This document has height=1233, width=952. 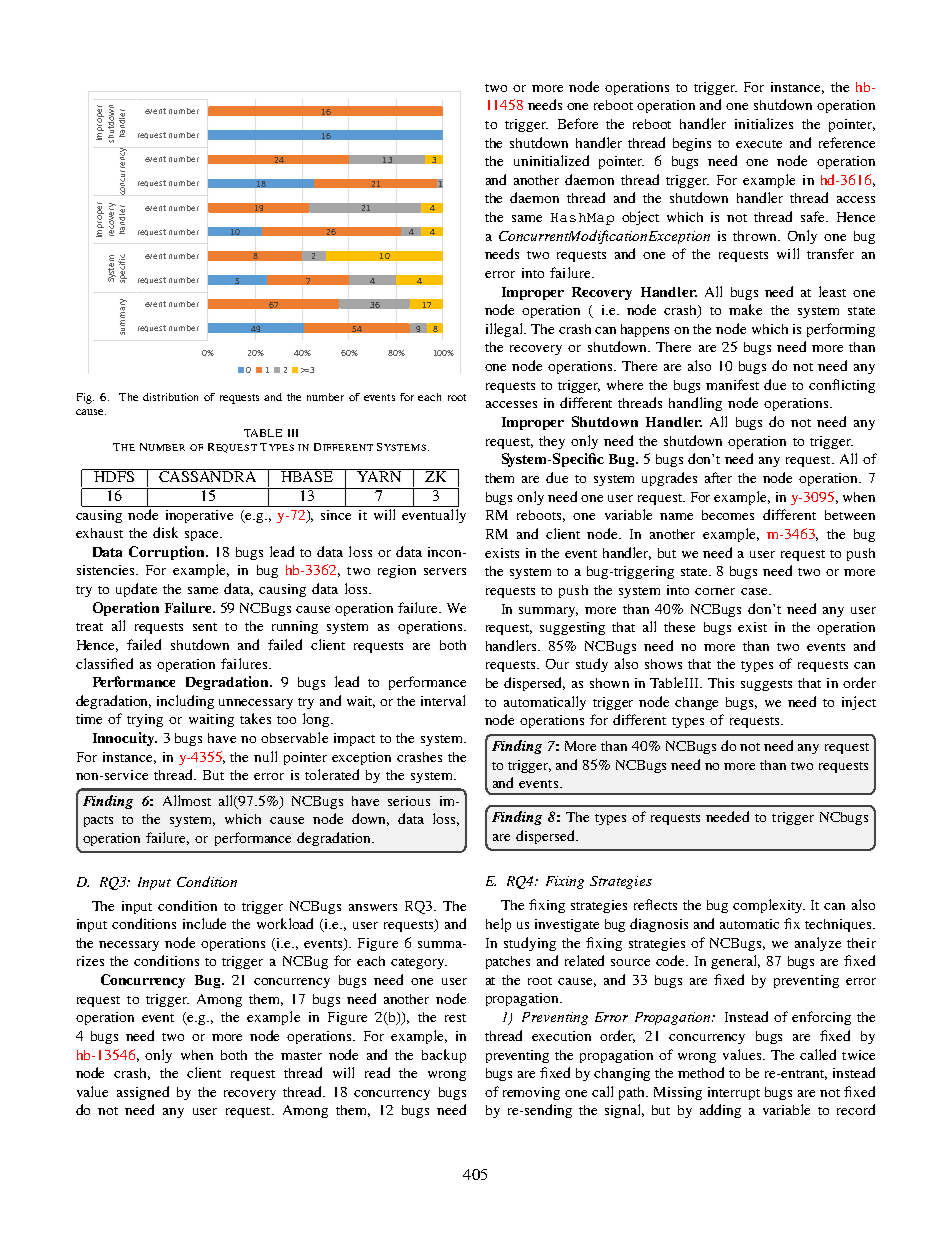 What do you see at coordinates (755, 591) in the document?
I see `case` at bounding box center [755, 591].
